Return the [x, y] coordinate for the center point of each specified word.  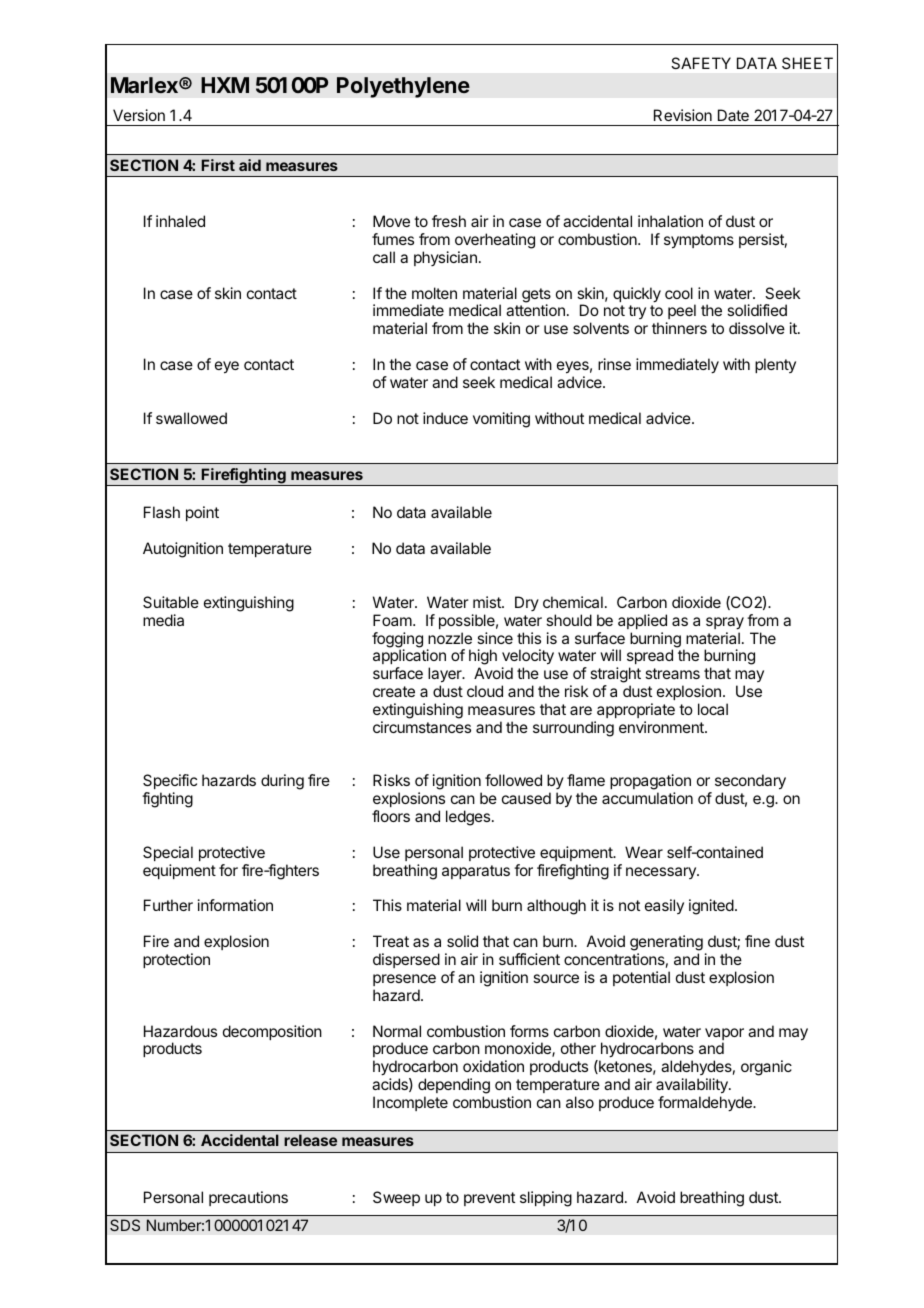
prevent [489, 1199]
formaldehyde [706, 1104]
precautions [248, 1198]
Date [733, 115]
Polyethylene [403, 87]
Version [139, 115]
